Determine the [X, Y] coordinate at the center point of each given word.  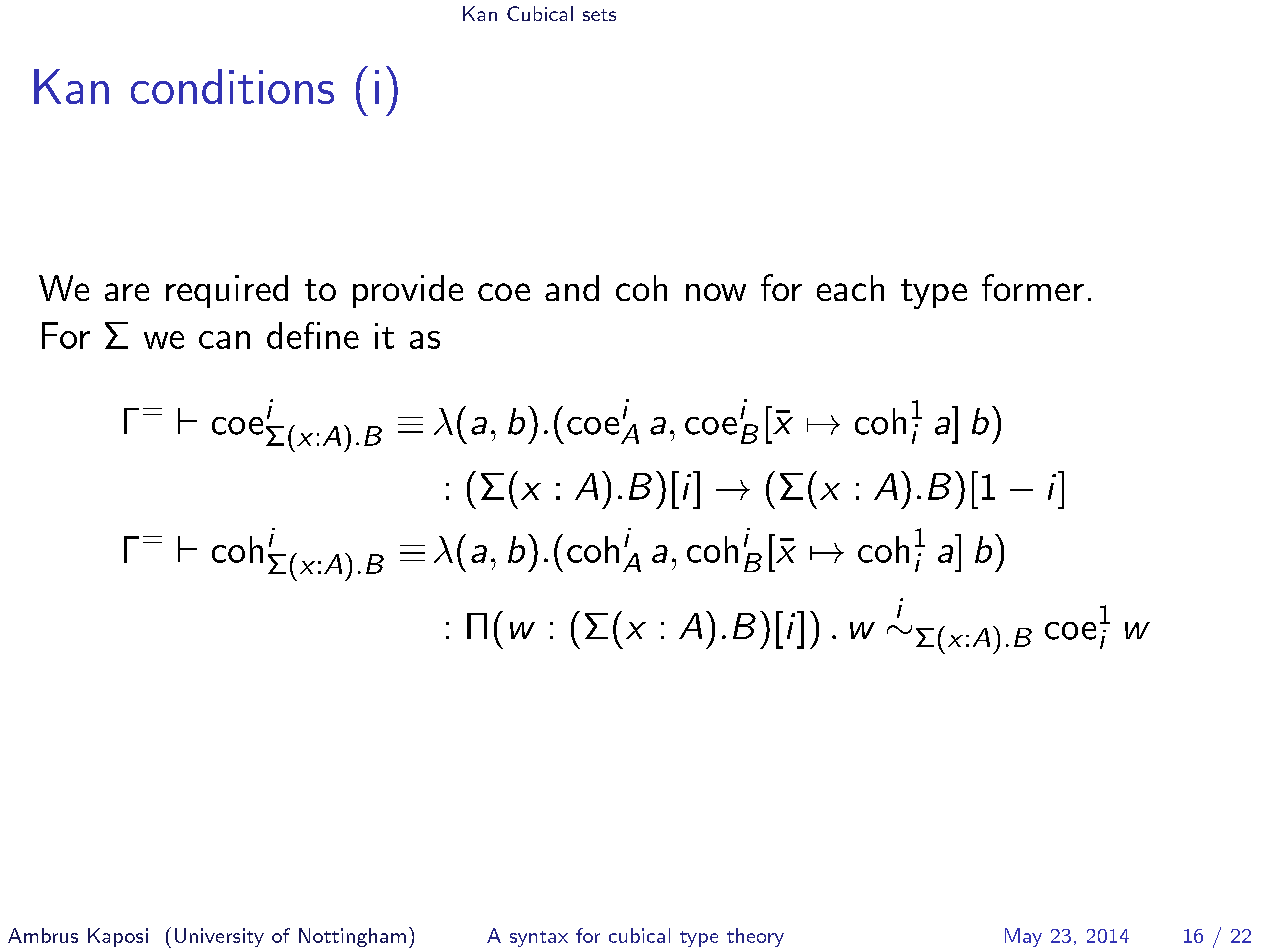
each [850, 288]
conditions [232, 86]
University [219, 937]
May [1023, 937]
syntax [539, 939]
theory [755, 937]
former [1033, 287]
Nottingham [352, 937]
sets [599, 15]
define [313, 335]
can [224, 340]
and [572, 288]
